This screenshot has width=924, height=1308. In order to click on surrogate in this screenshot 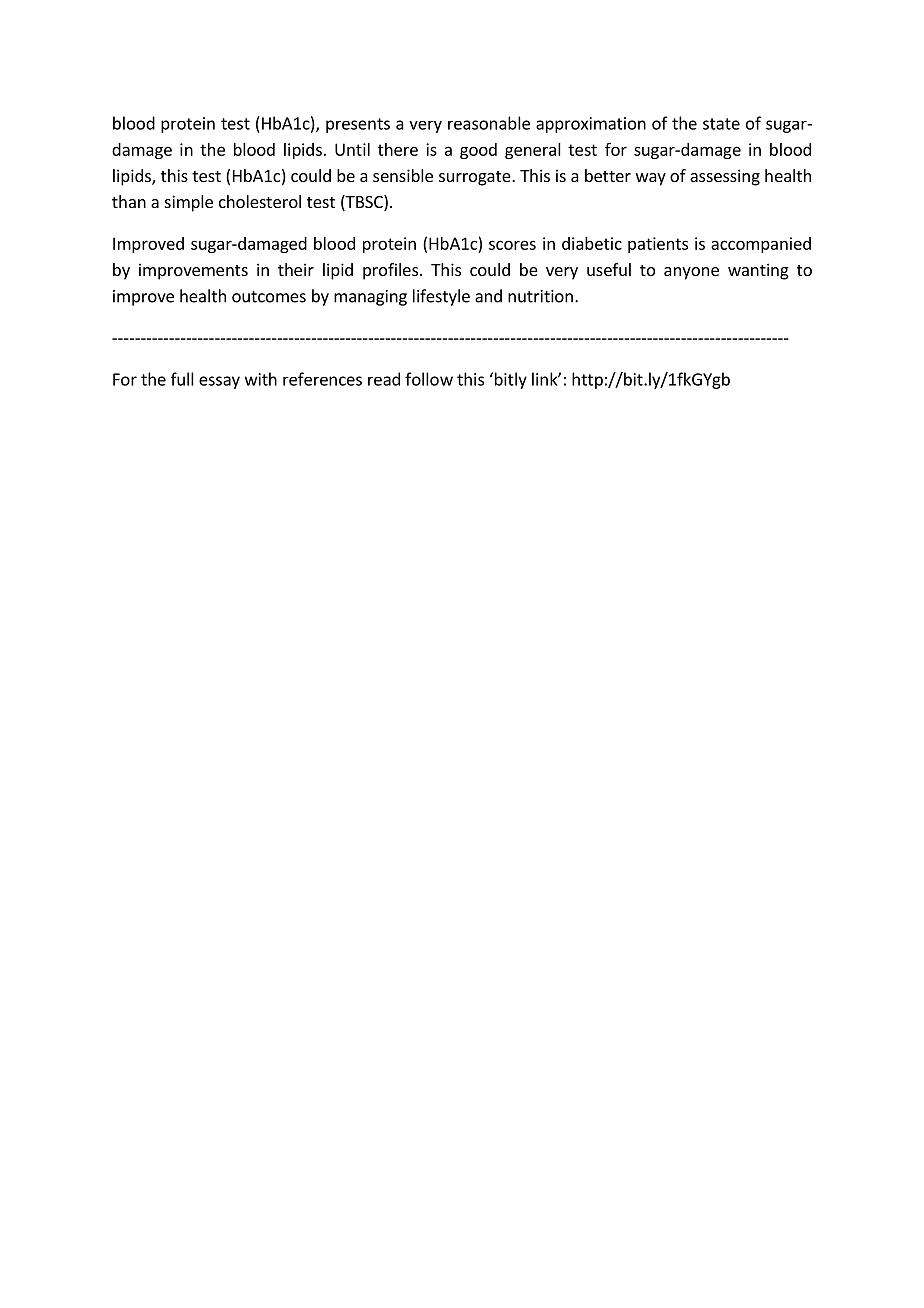, I will do `click(476, 178)`.
